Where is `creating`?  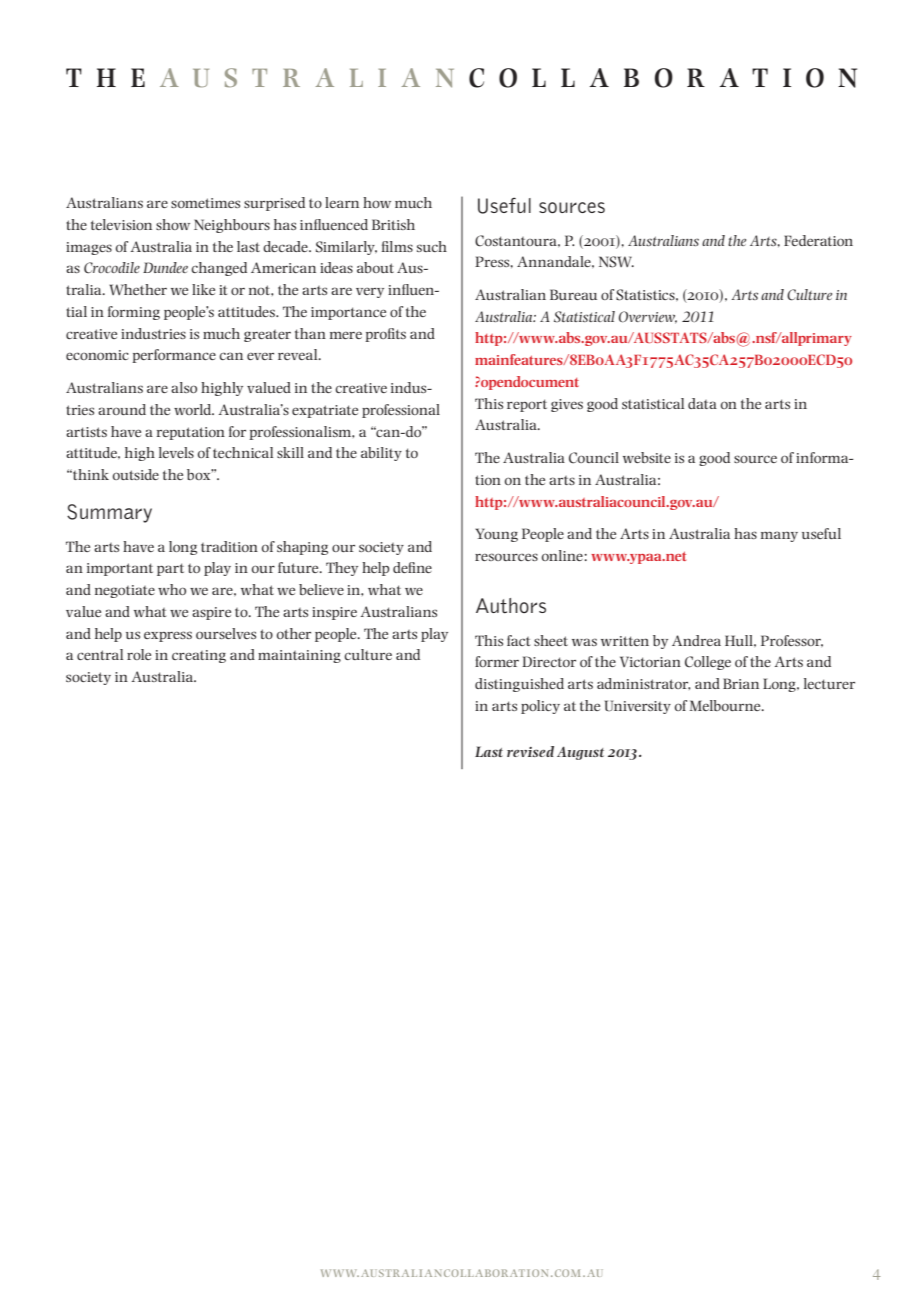 creating is located at coordinates (199, 656).
